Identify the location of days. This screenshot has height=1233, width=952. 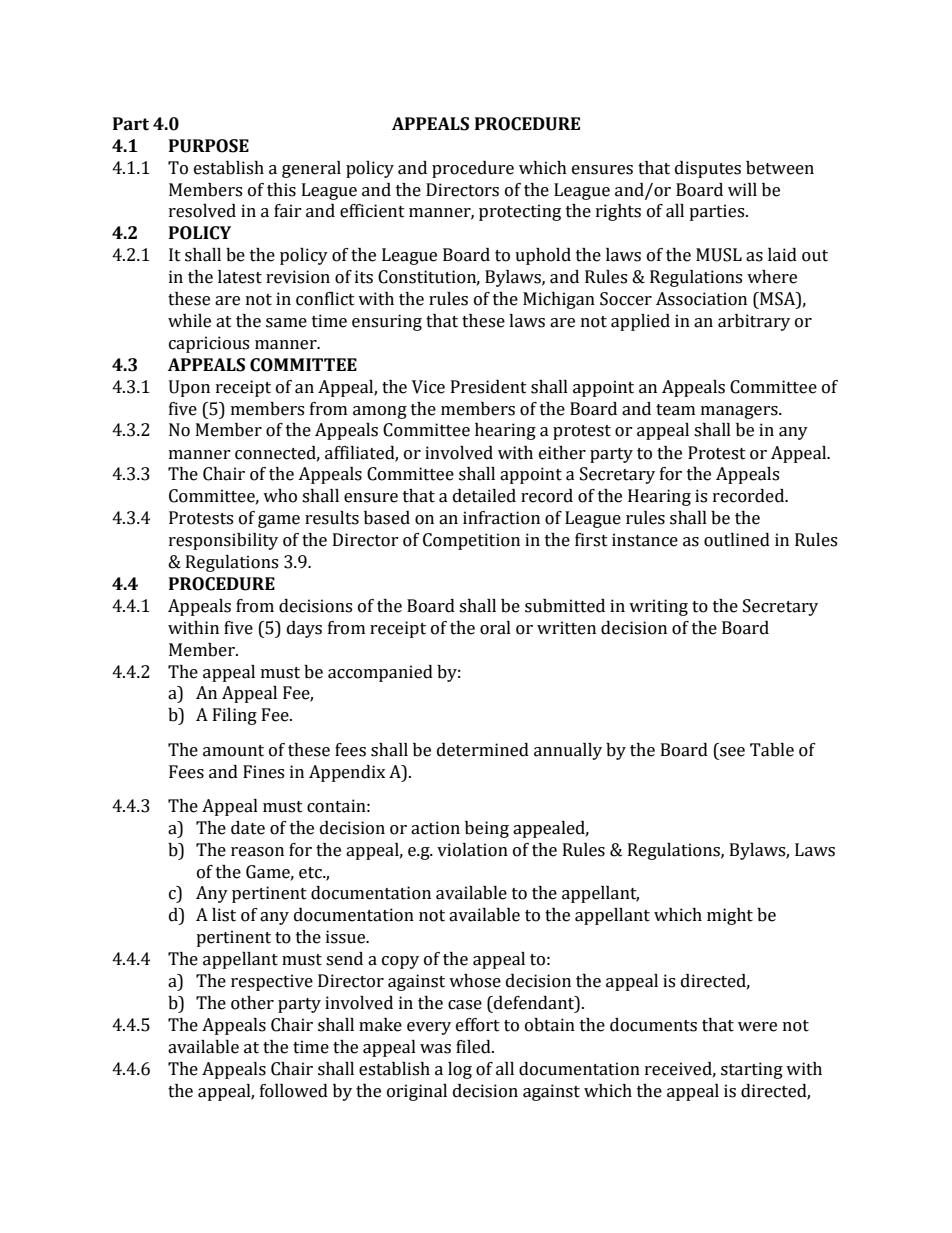
(304, 629).
